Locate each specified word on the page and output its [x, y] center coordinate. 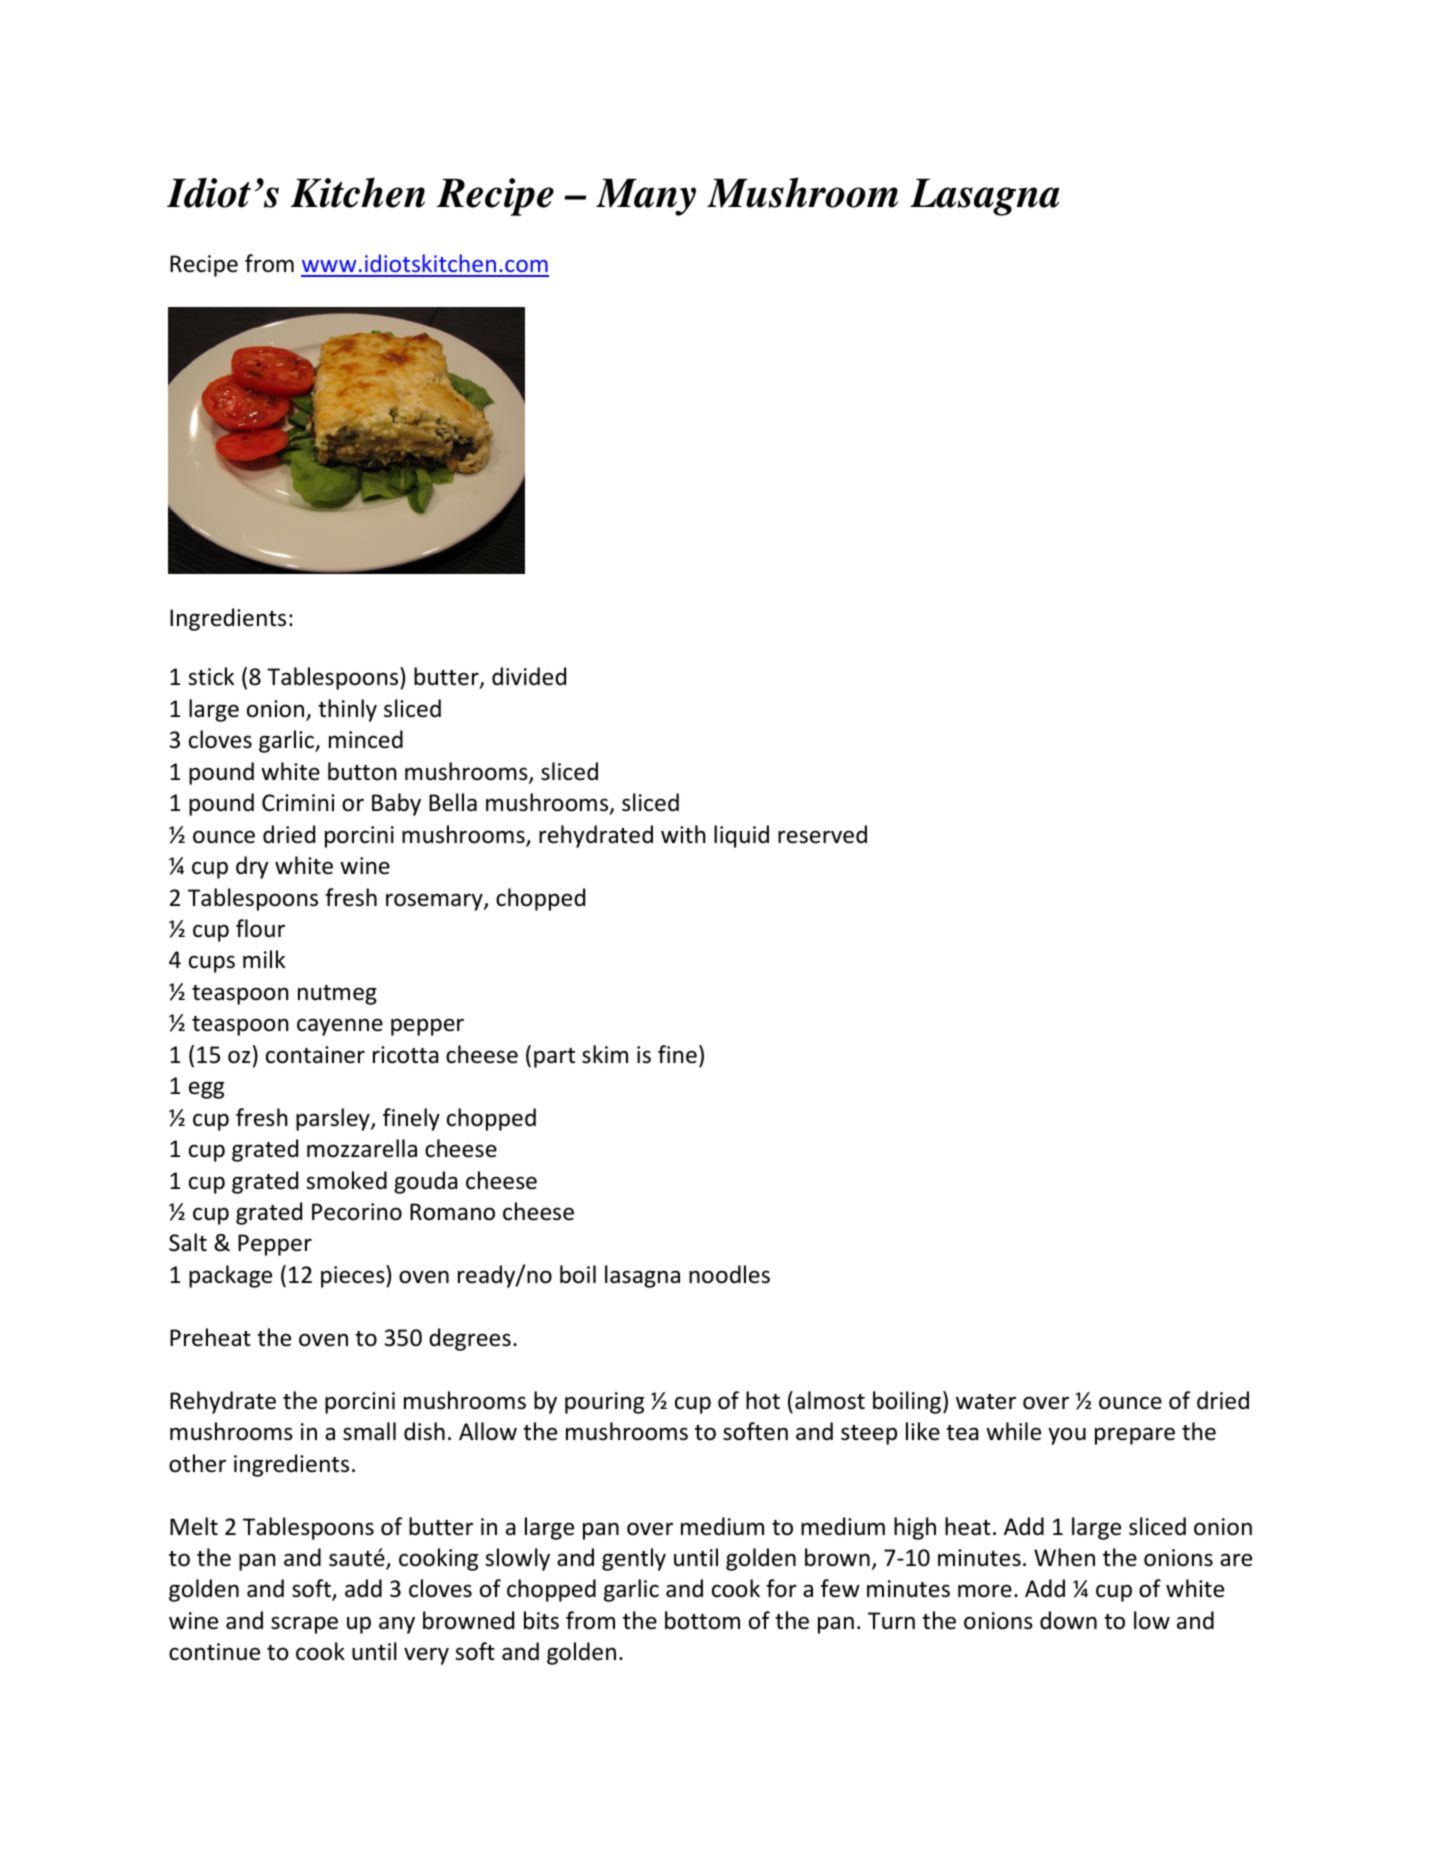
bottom [702, 1620]
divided [529, 676]
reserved [822, 834]
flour [260, 928]
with [683, 834]
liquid [741, 836]
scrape [304, 1625]
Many [646, 197]
